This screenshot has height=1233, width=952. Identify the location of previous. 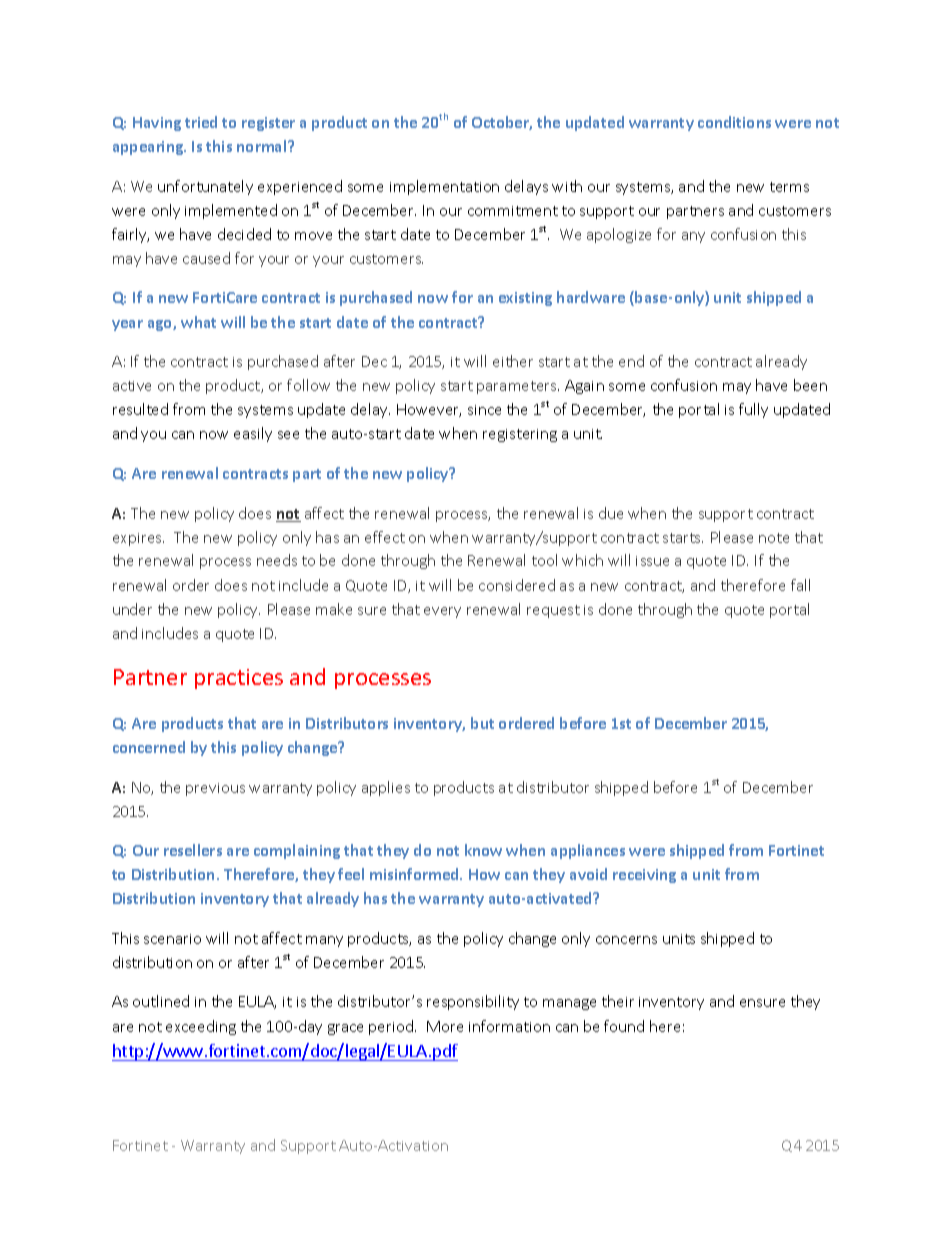
(215, 789).
